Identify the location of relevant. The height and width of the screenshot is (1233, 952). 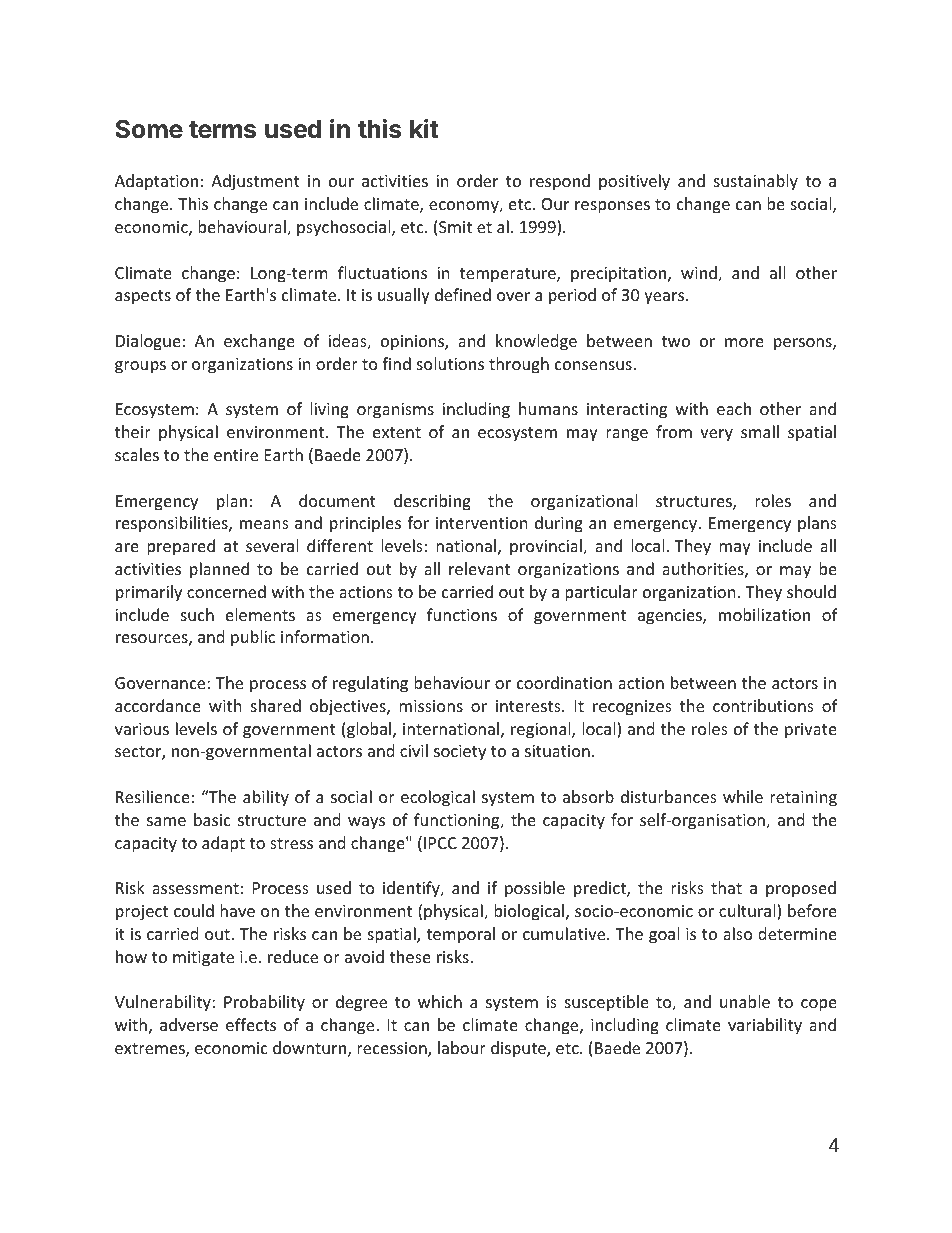
(479, 568).
